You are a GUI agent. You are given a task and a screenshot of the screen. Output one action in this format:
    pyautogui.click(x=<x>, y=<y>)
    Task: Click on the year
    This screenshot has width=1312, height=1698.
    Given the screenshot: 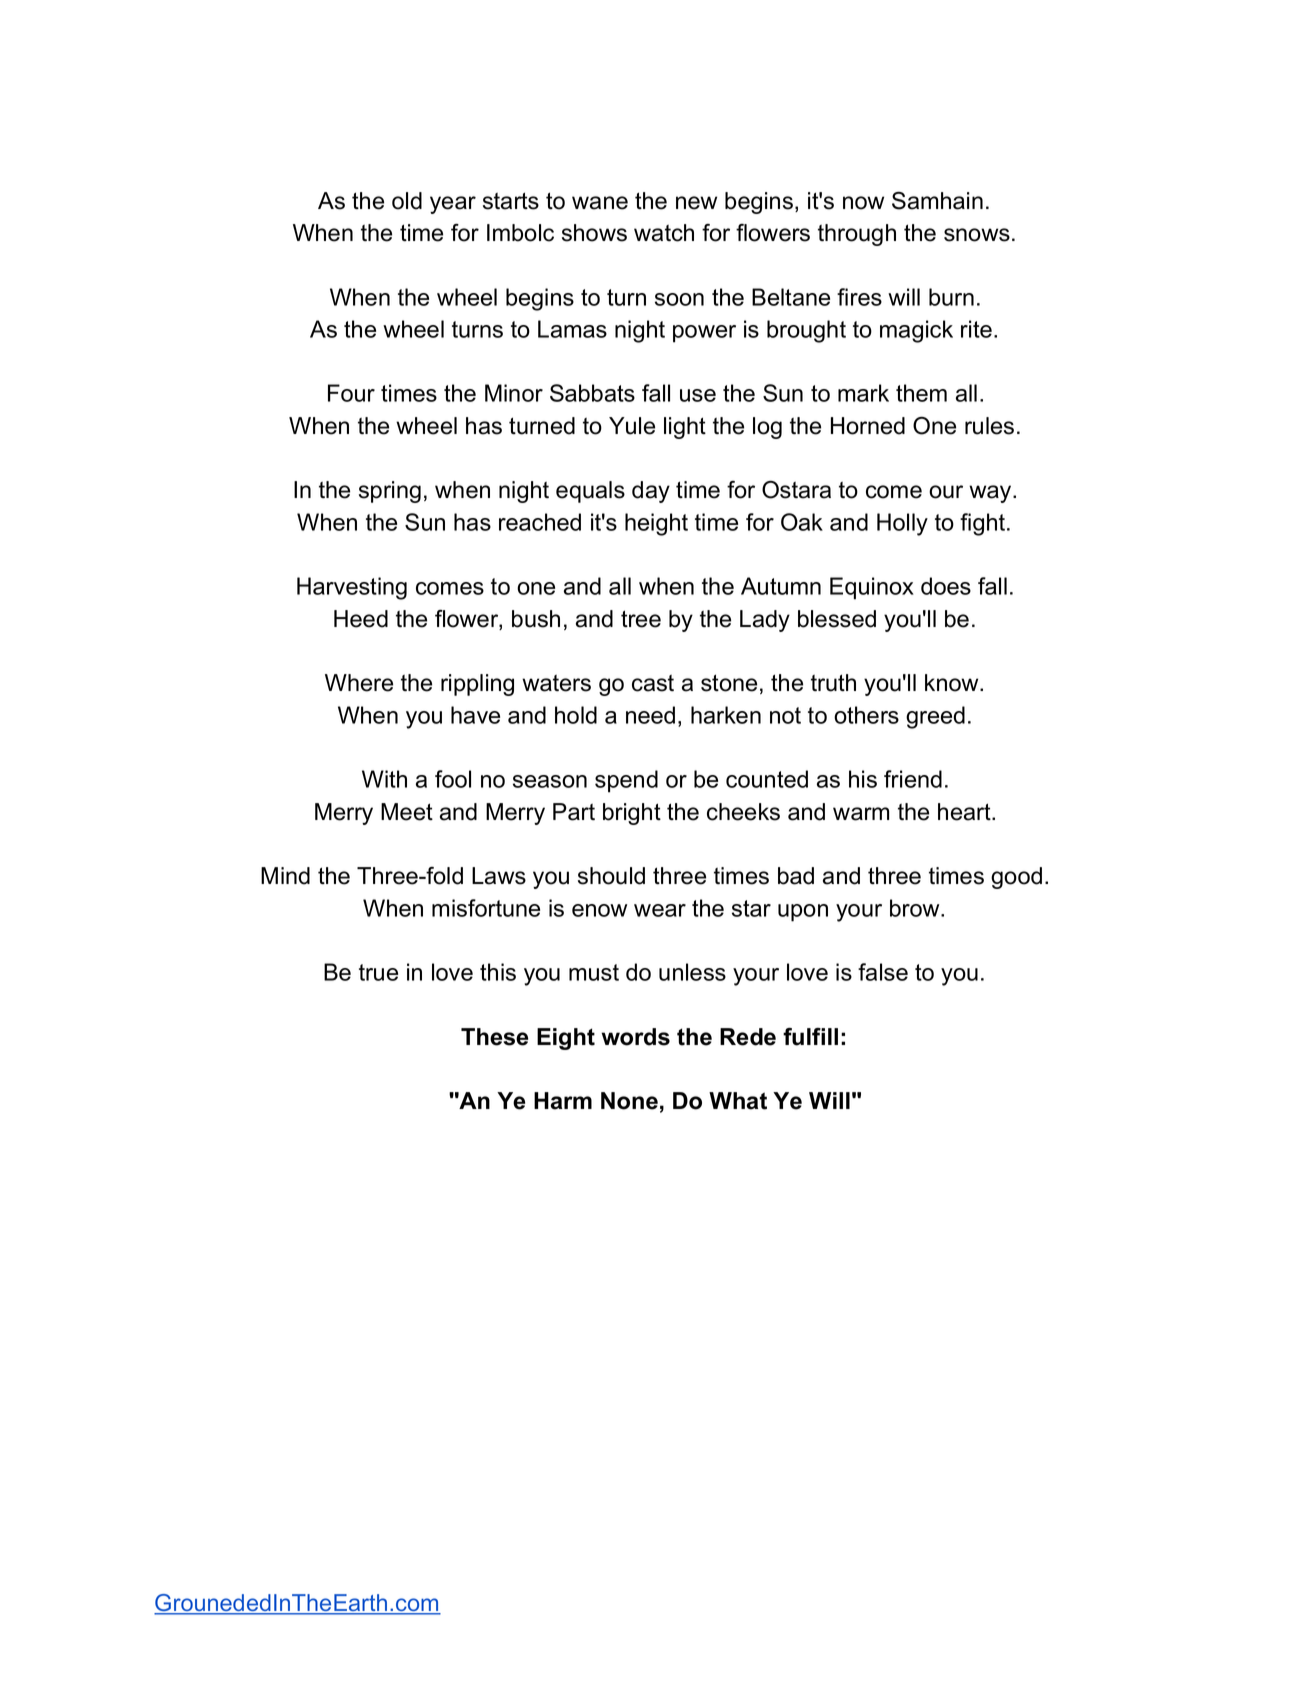 What is the action you would take?
    pyautogui.click(x=453, y=205)
